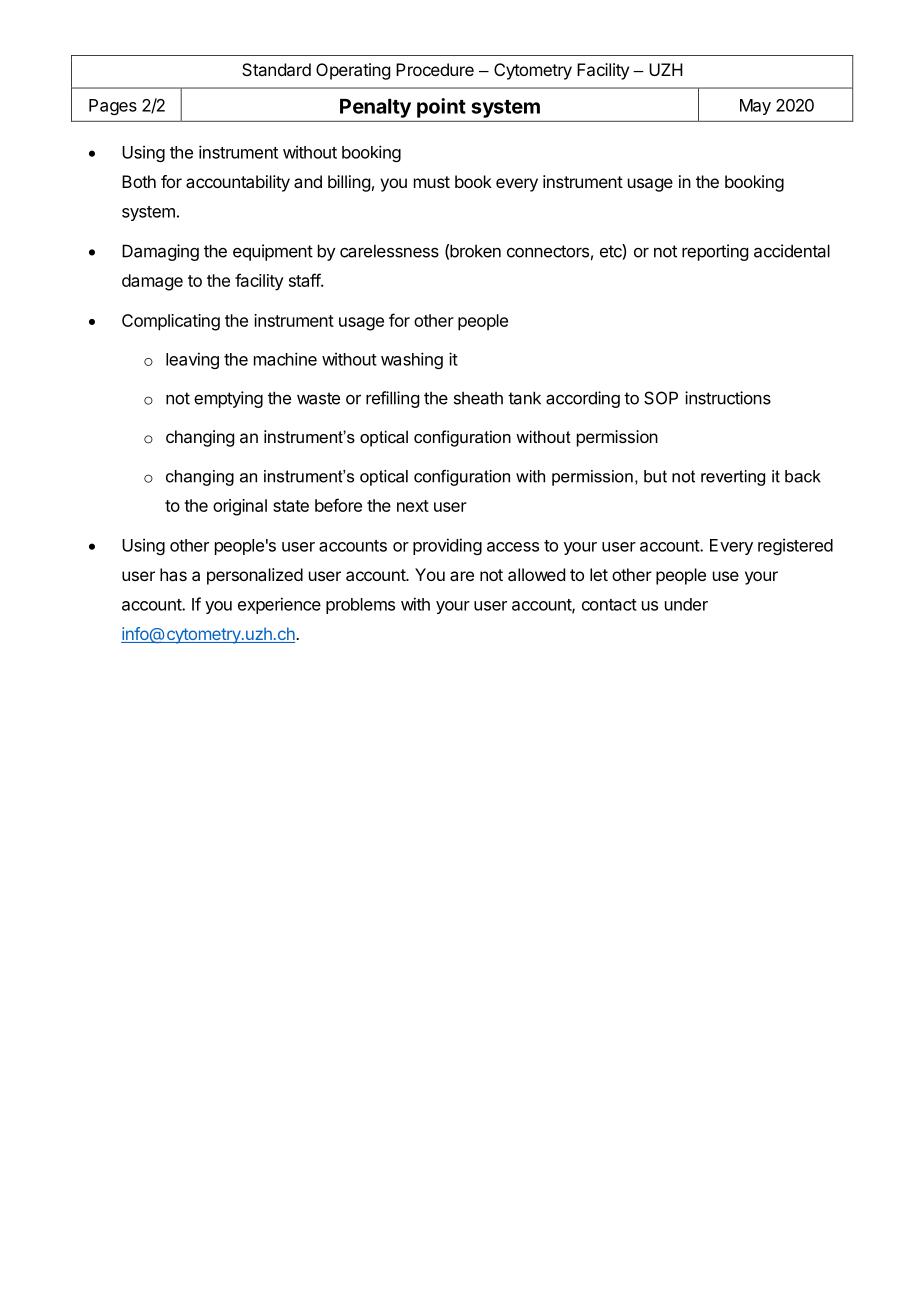  What do you see at coordinates (160, 252) in the screenshot?
I see `Damaging` at bounding box center [160, 252].
